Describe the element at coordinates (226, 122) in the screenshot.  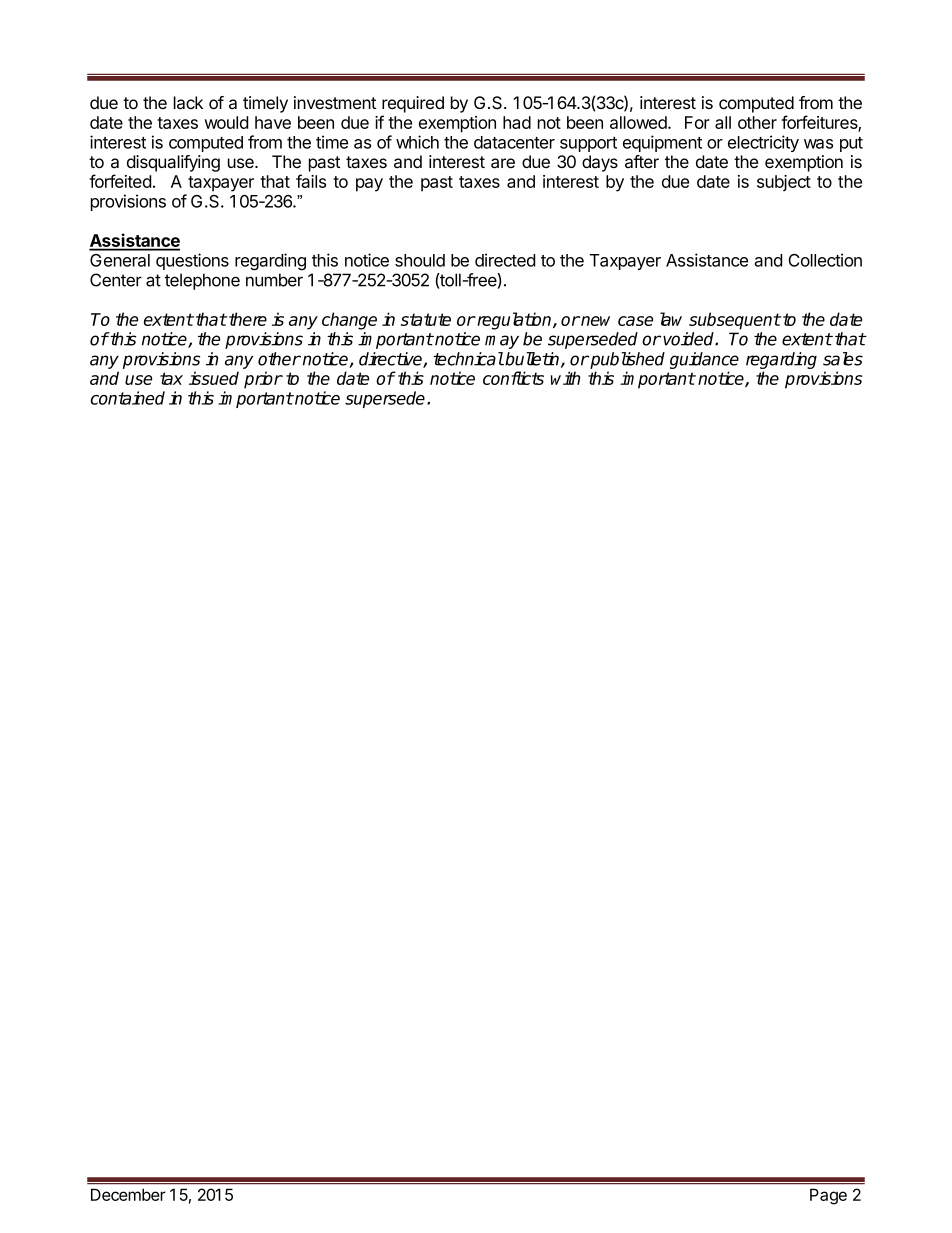
I see `would` at that location.
